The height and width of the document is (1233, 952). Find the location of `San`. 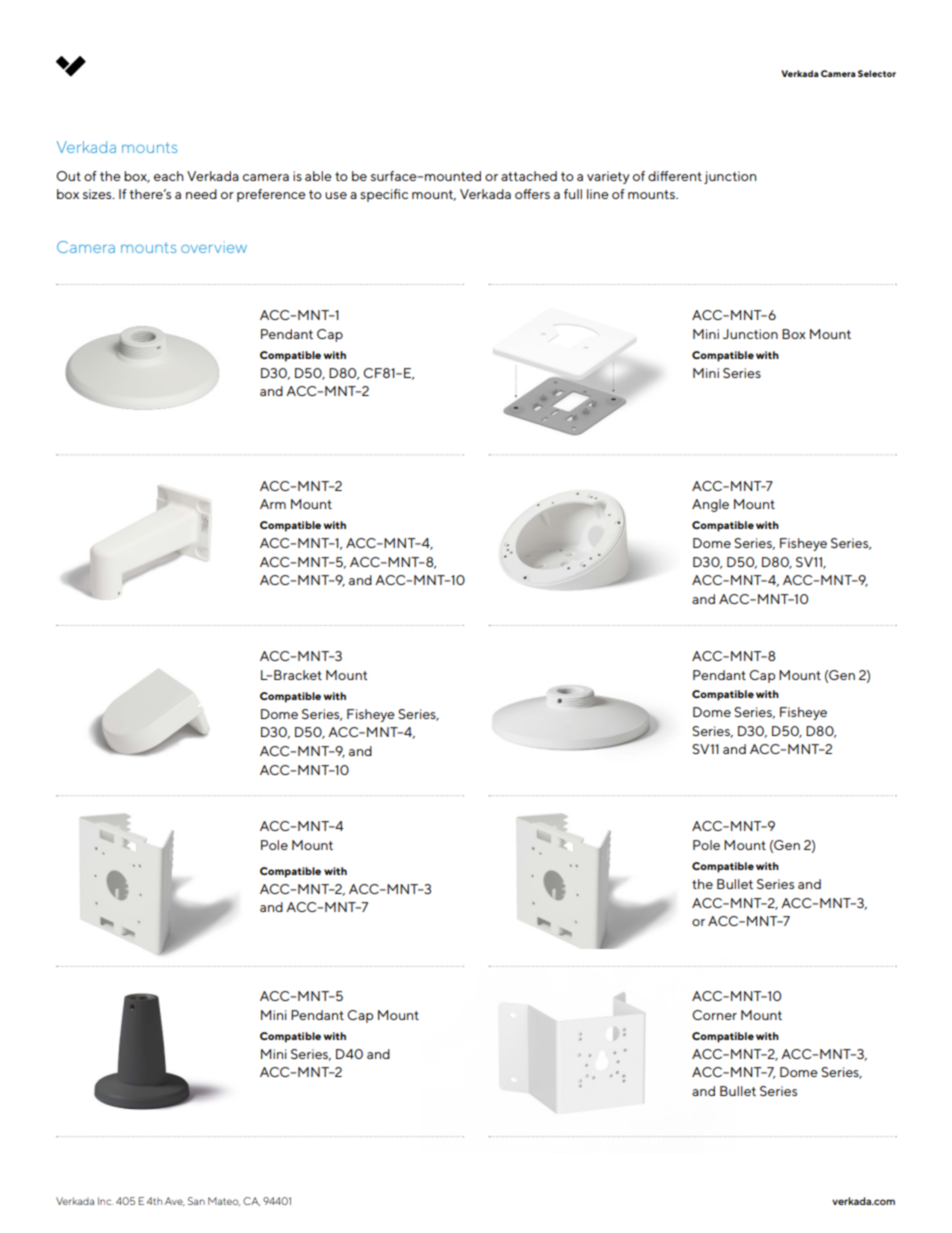

San is located at coordinates (196, 1201).
